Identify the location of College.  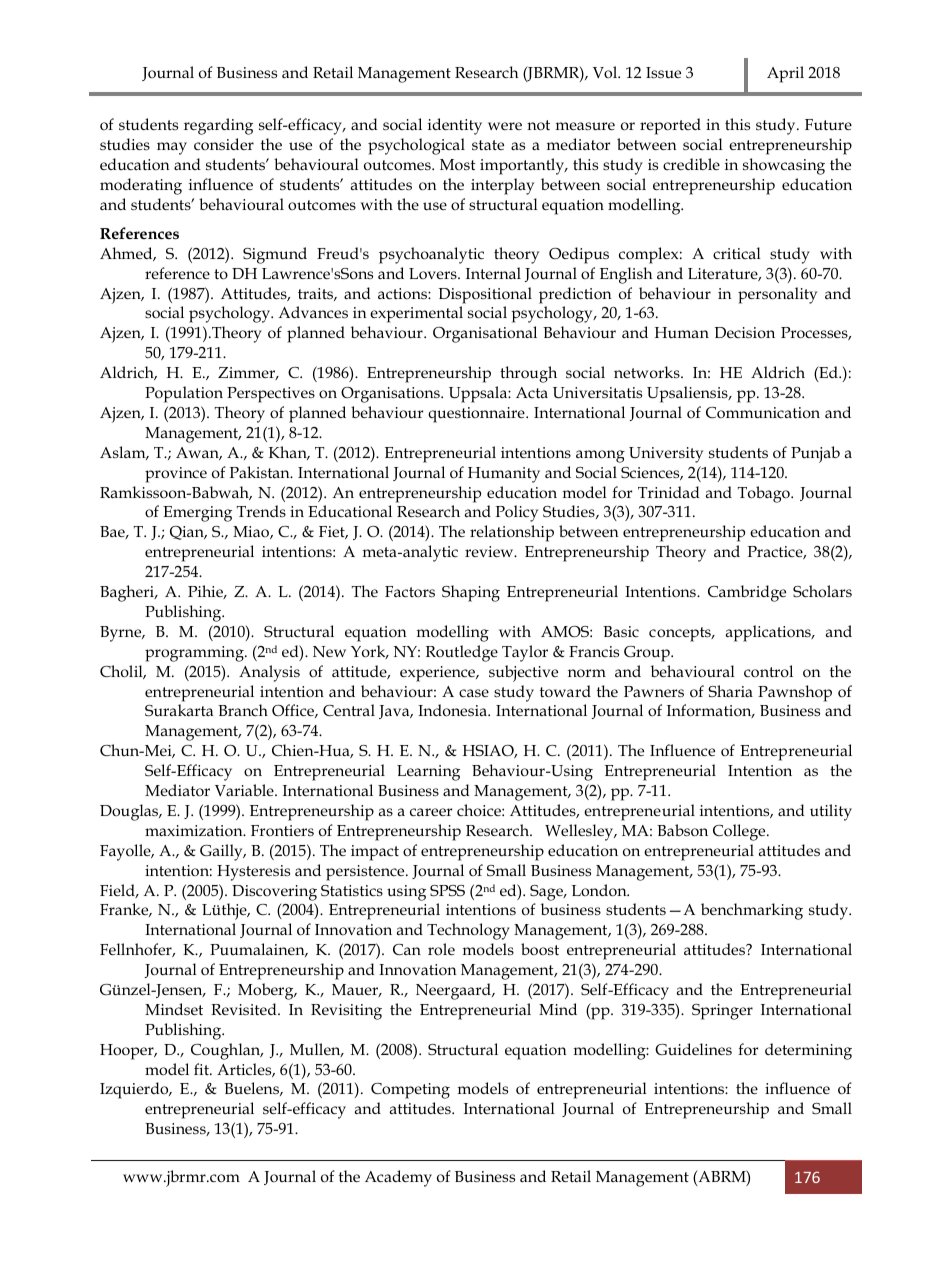
(740, 832).
